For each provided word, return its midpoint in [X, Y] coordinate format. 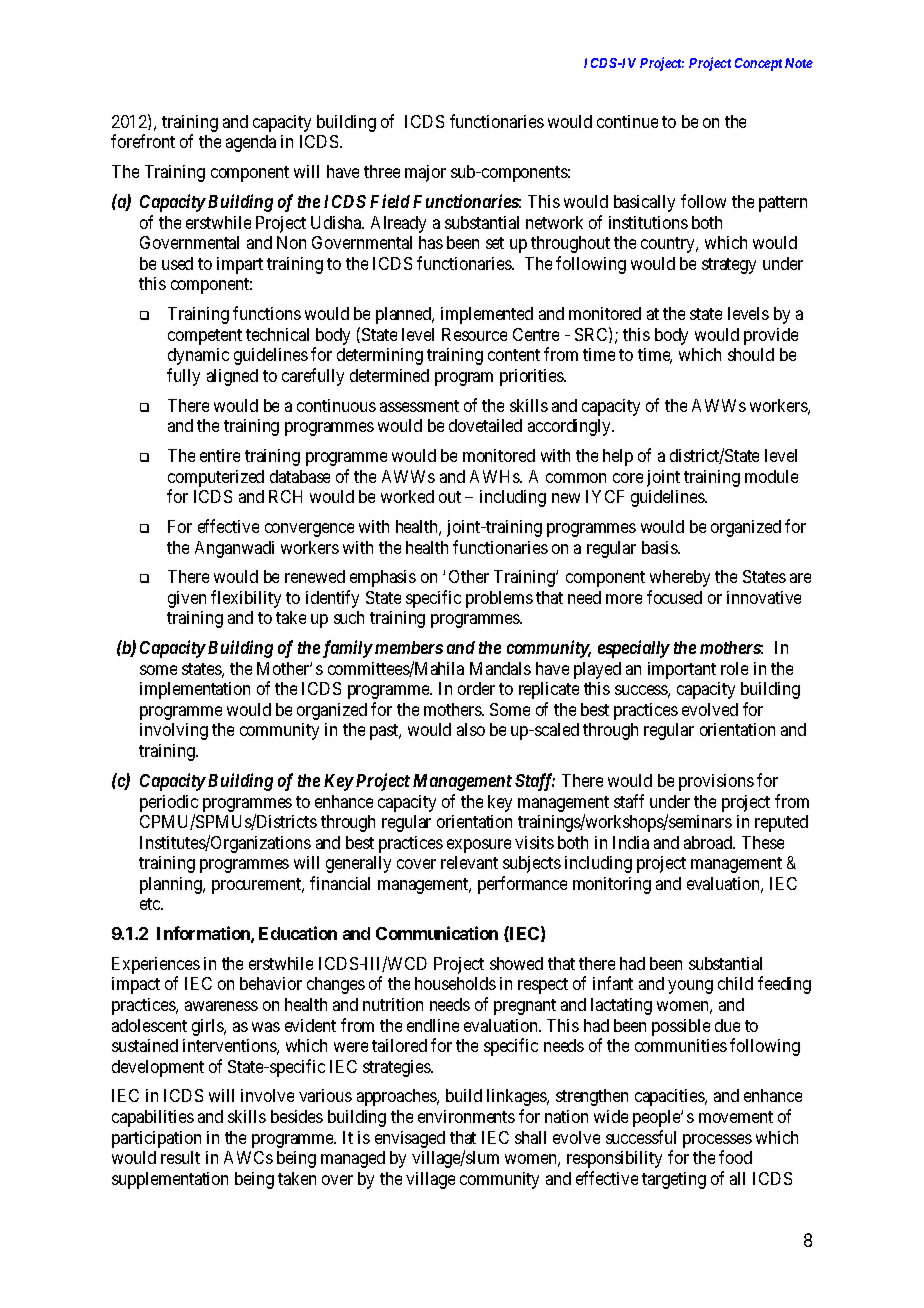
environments [466, 1116]
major [425, 173]
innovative [764, 597]
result [180, 1157]
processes [717, 1141]
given [187, 599]
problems [499, 599]
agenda [251, 143]
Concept [758, 64]
